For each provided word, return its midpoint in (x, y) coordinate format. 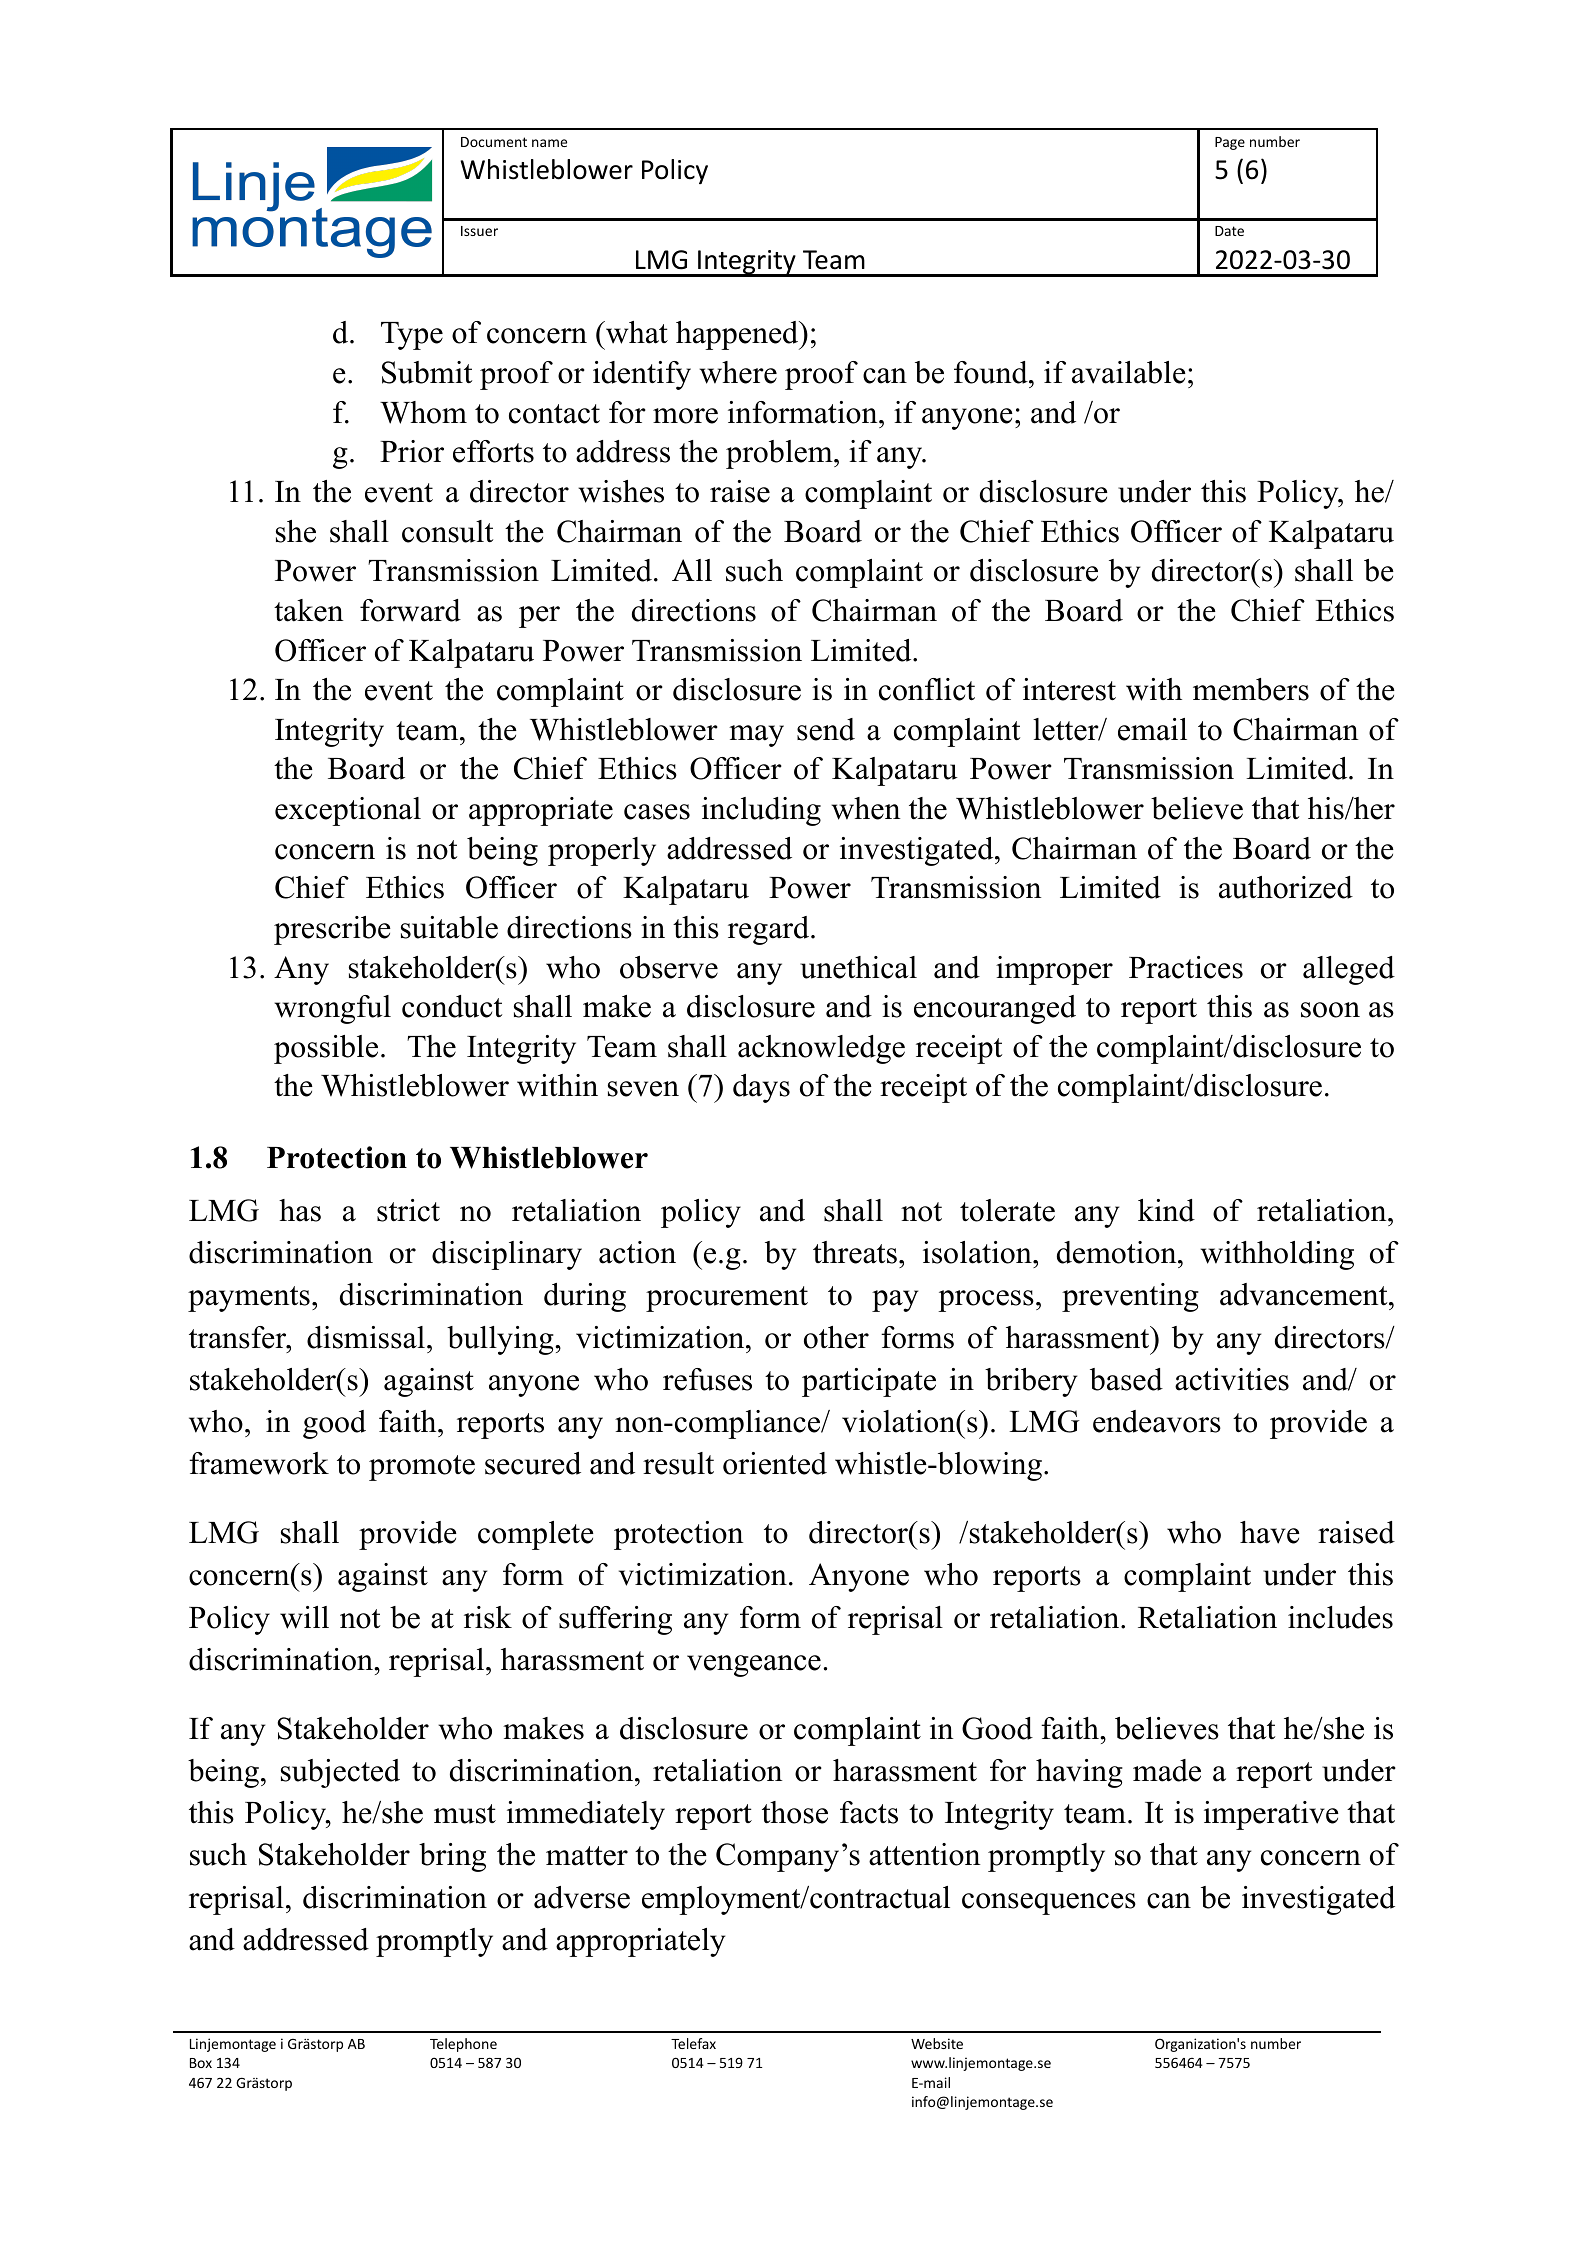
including (761, 811)
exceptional (348, 811)
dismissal (366, 1337)
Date (1229, 231)
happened (738, 335)
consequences (1049, 1904)
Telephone (463, 2045)
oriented (775, 1463)
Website (937, 2043)
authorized (1286, 887)
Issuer (479, 231)
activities (1232, 1379)
